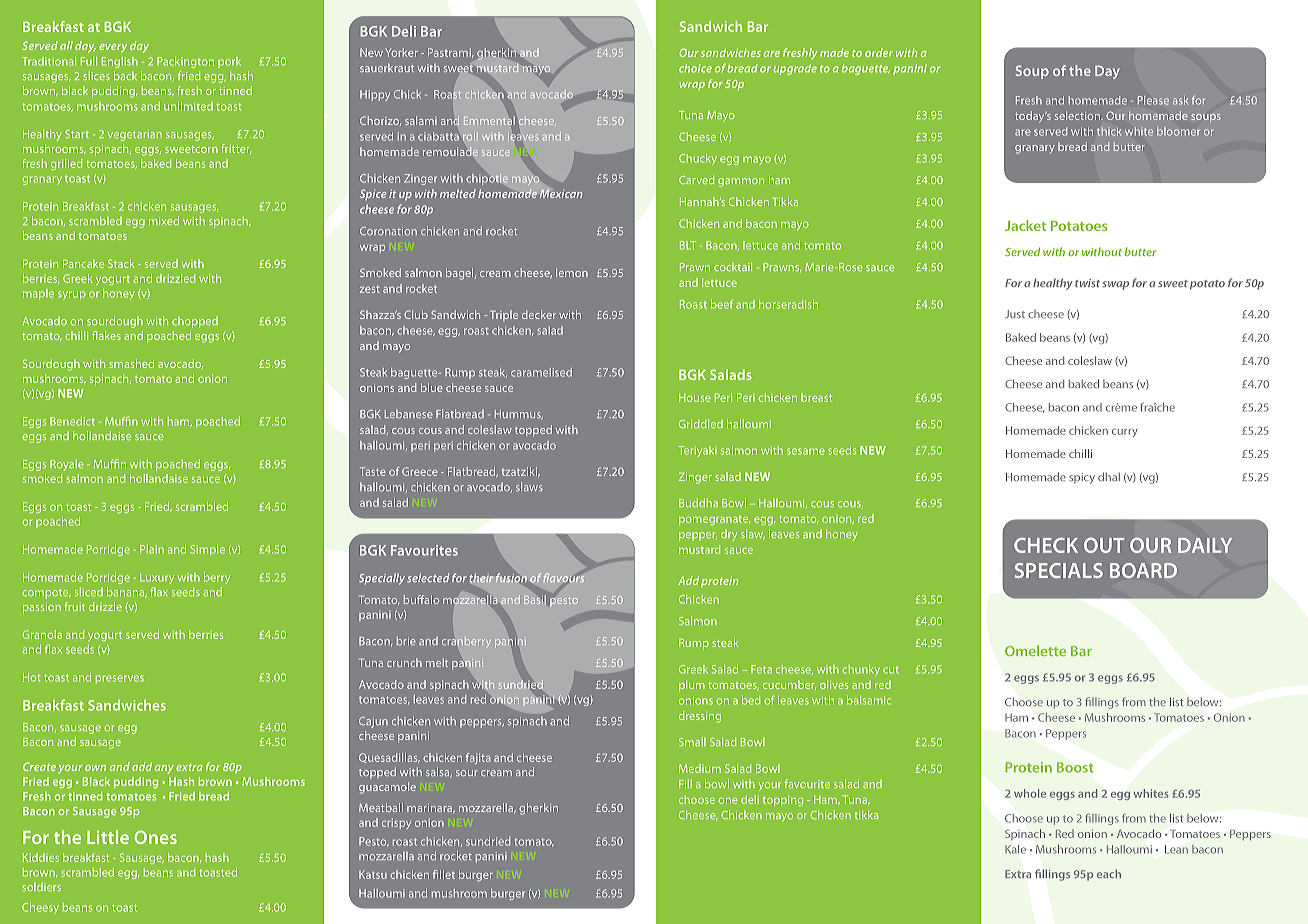 The height and width of the page is (924, 1308). Describe the element at coordinates (695, 68) in the page. I see `choice` at that location.
